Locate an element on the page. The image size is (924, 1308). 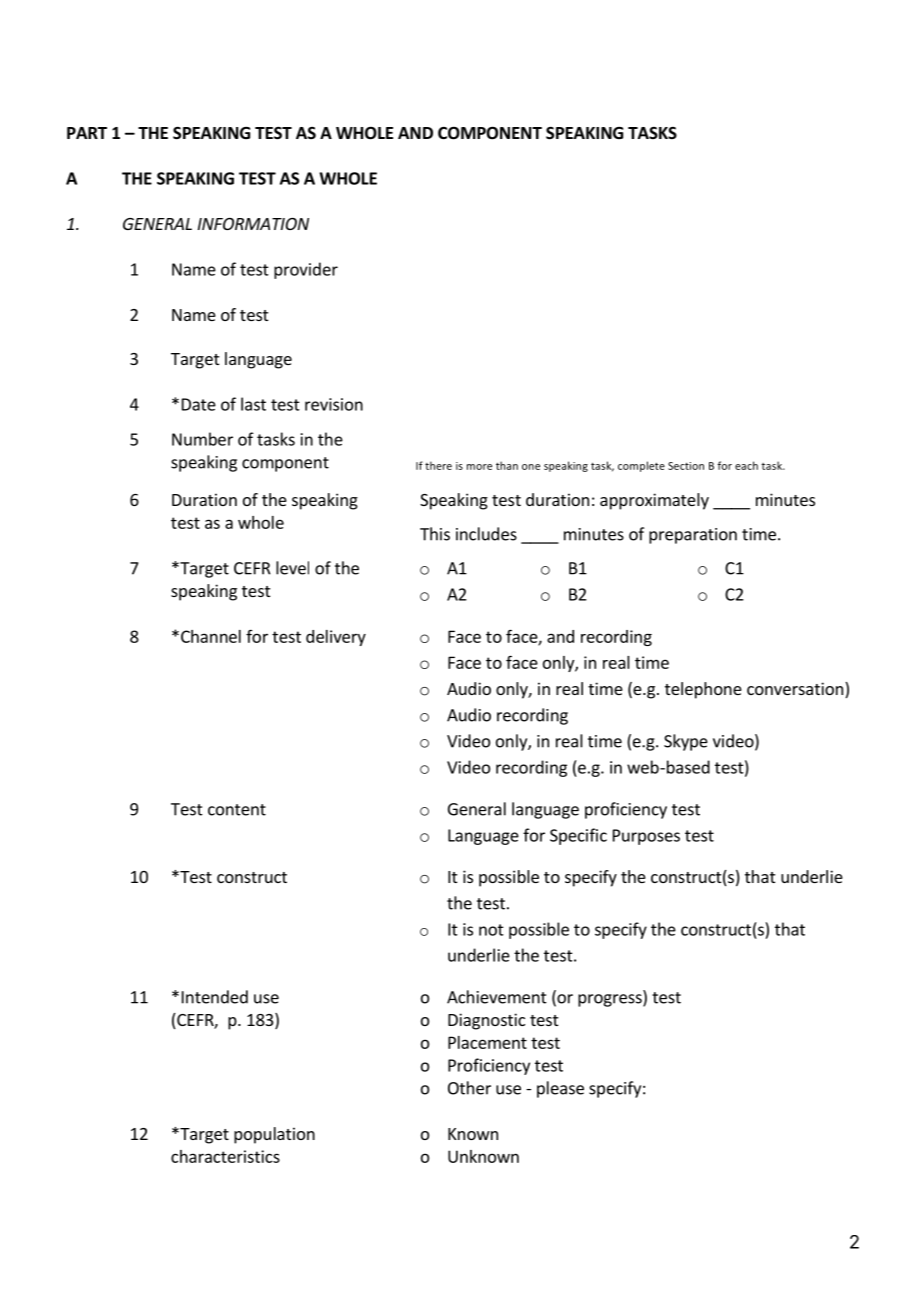
delivery is located at coordinates (336, 638).
